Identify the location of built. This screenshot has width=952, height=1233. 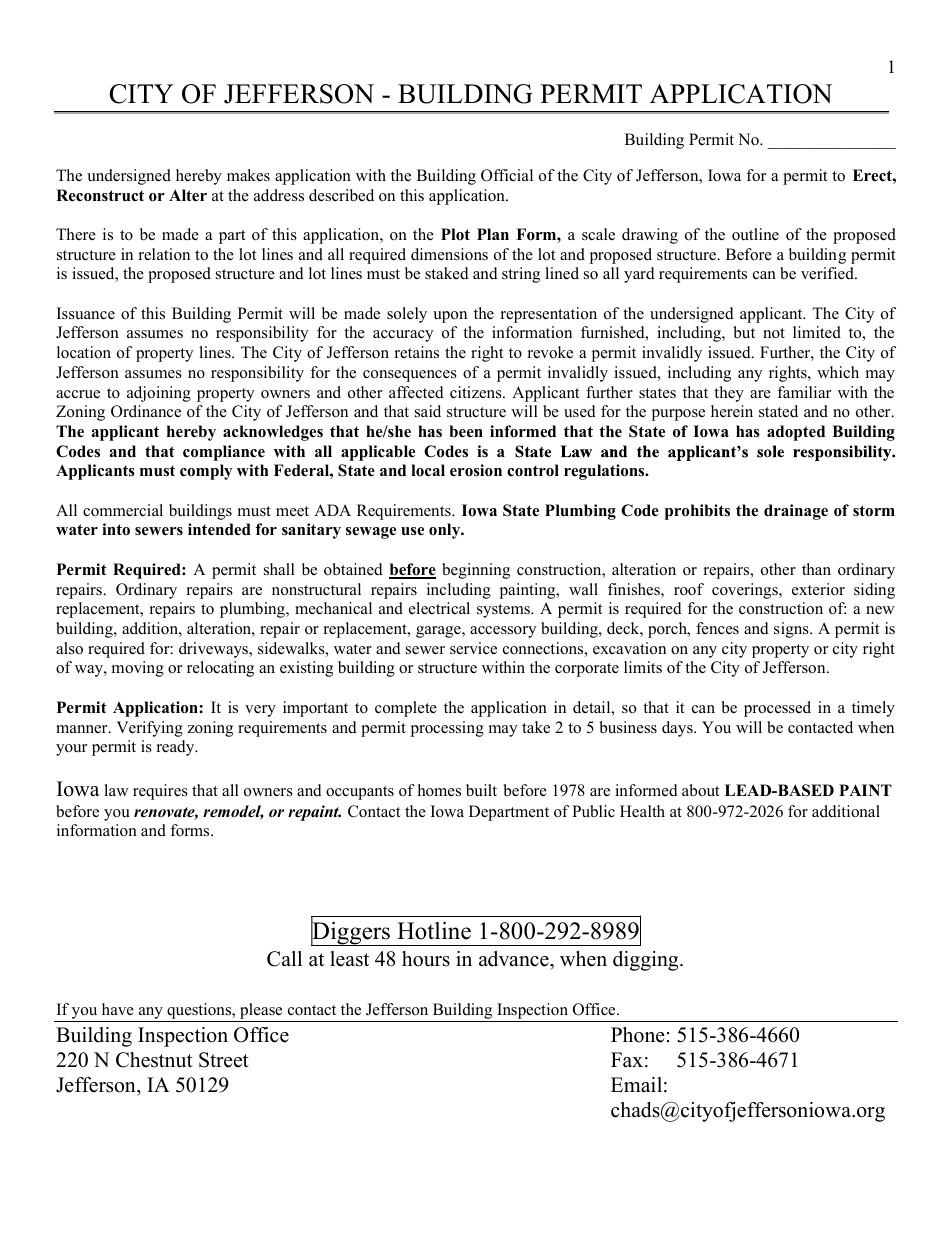
(481, 790).
